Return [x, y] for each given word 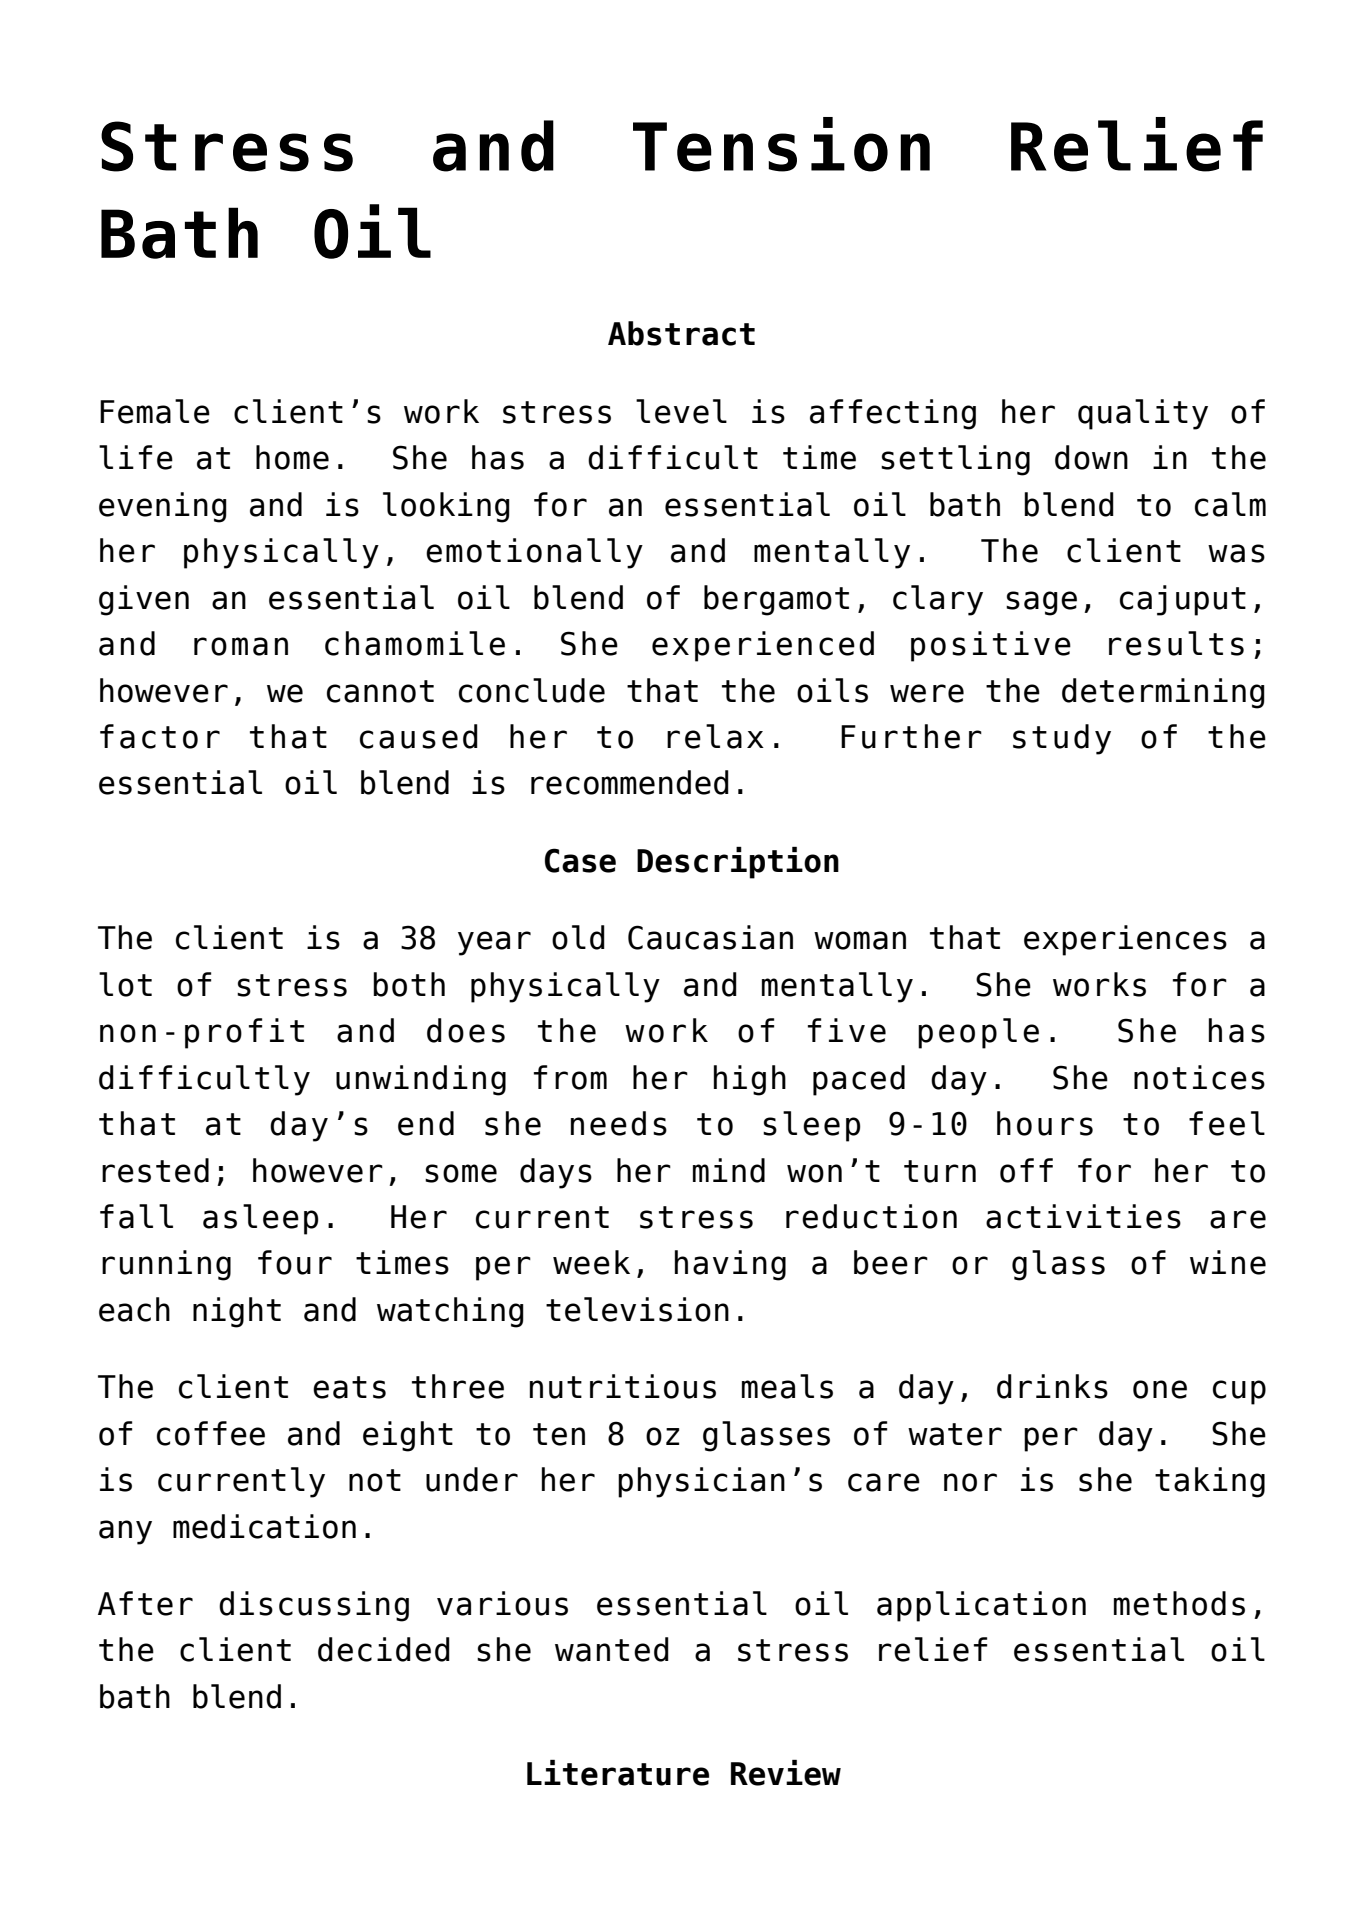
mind [729, 1170]
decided [384, 1649]
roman [241, 646]
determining [1163, 693]
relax [715, 736]
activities [1083, 1216]
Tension [781, 144]
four [295, 1262]
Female [155, 411]
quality [1143, 414]
